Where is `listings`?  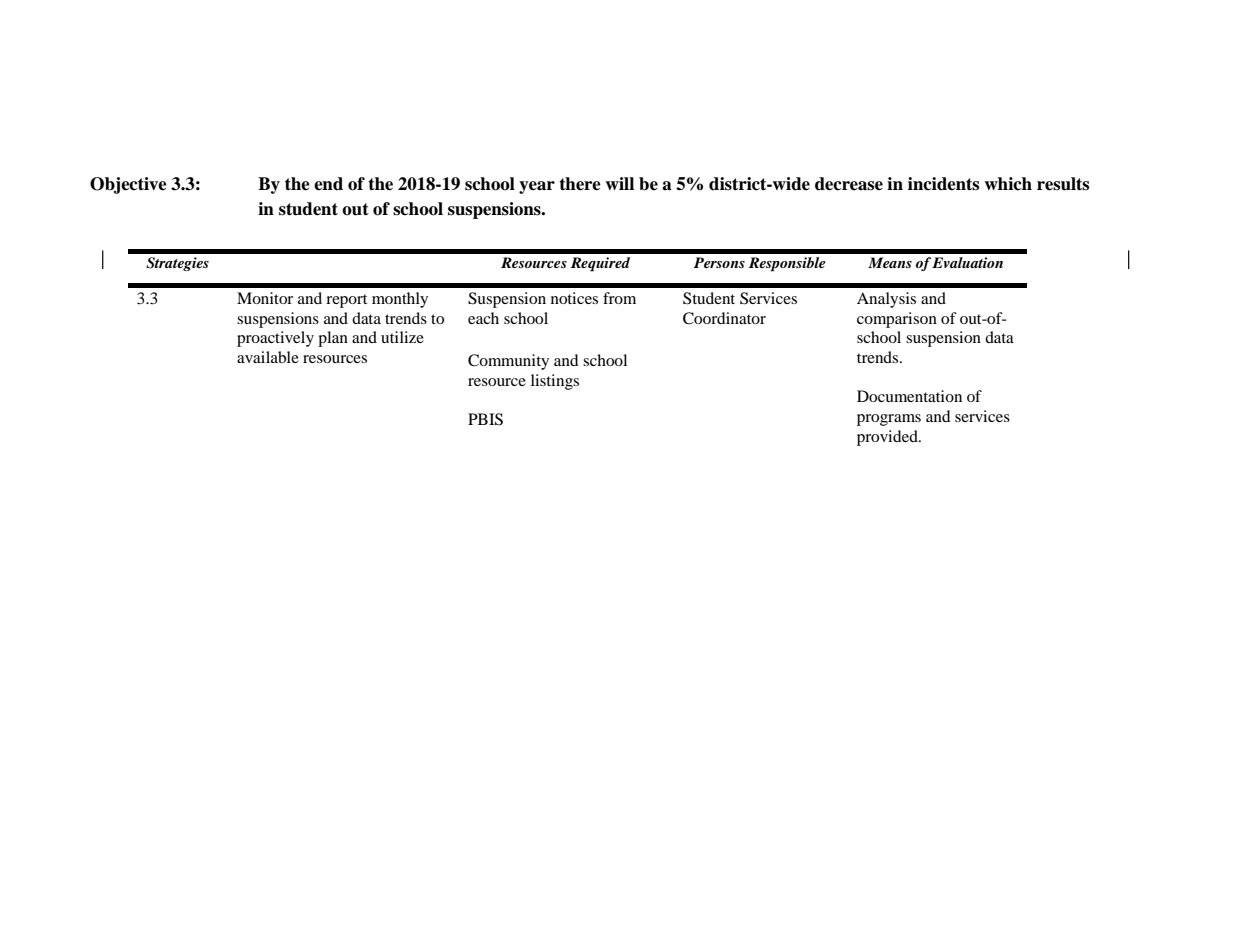 listings is located at coordinates (555, 382).
